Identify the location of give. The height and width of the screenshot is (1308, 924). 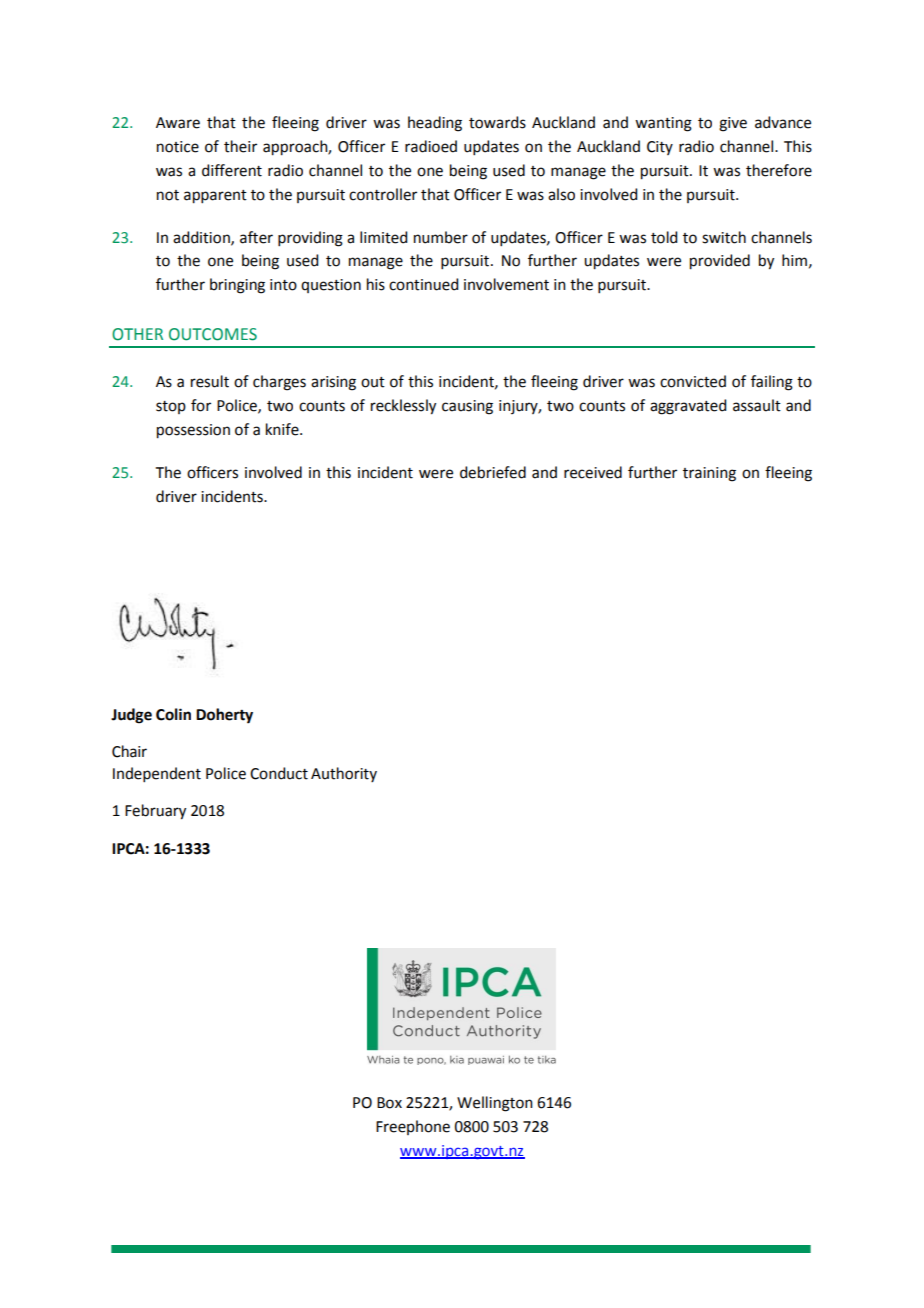
(733, 124).
